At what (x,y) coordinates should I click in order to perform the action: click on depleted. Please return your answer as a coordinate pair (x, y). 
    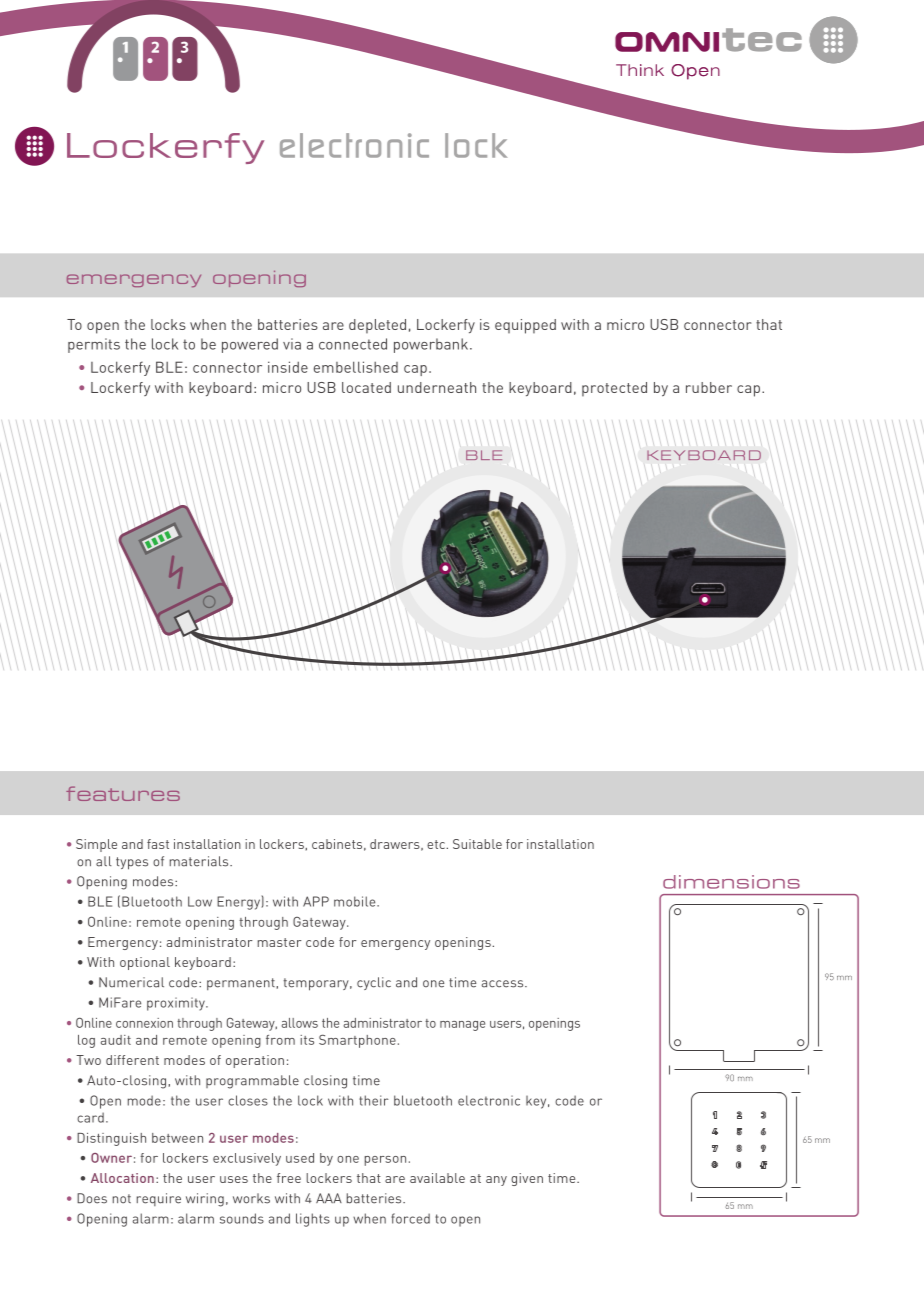
    Looking at the image, I should click on (377, 326).
